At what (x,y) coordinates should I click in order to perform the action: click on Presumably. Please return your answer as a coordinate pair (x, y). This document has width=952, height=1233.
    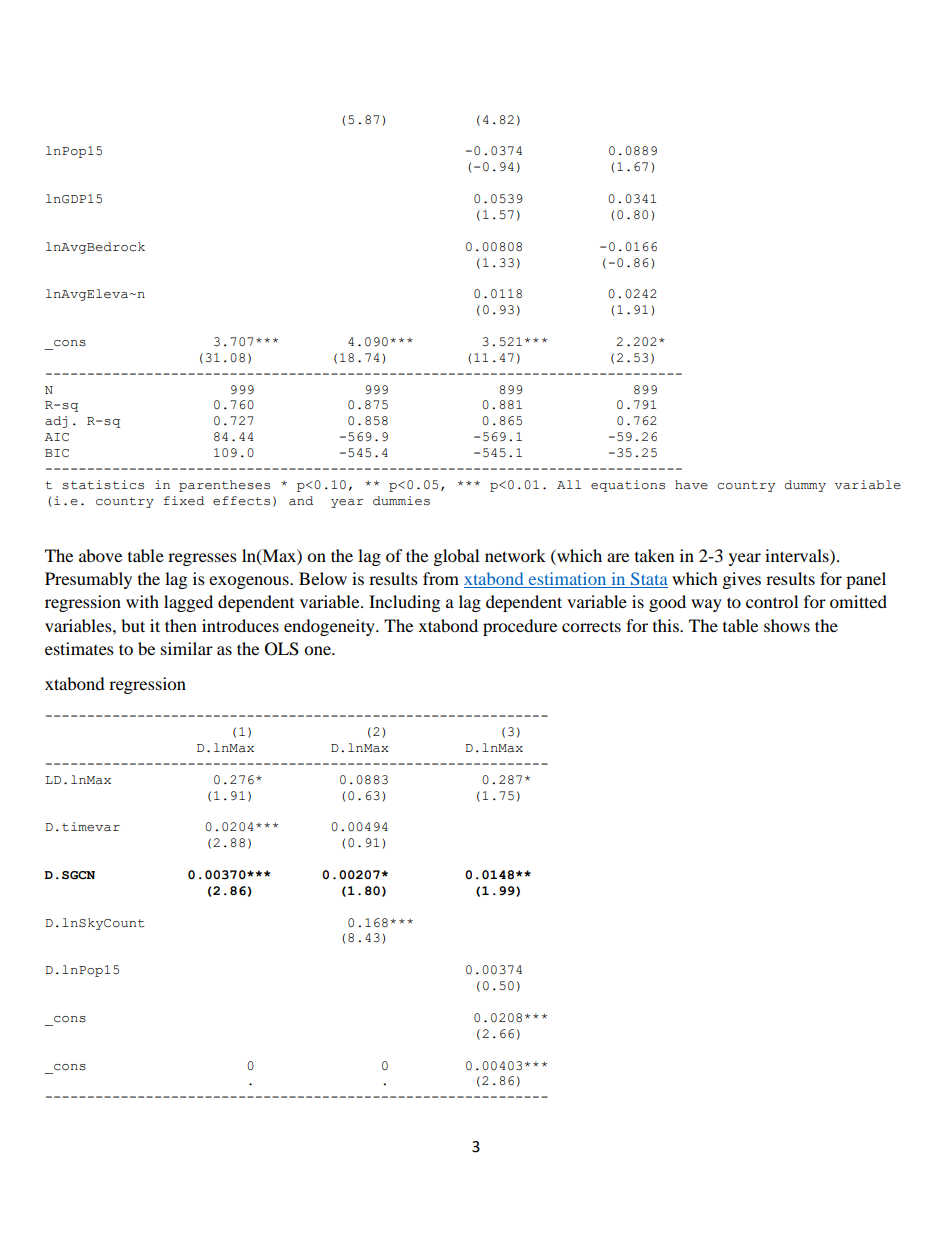
    Looking at the image, I should click on (88, 580).
